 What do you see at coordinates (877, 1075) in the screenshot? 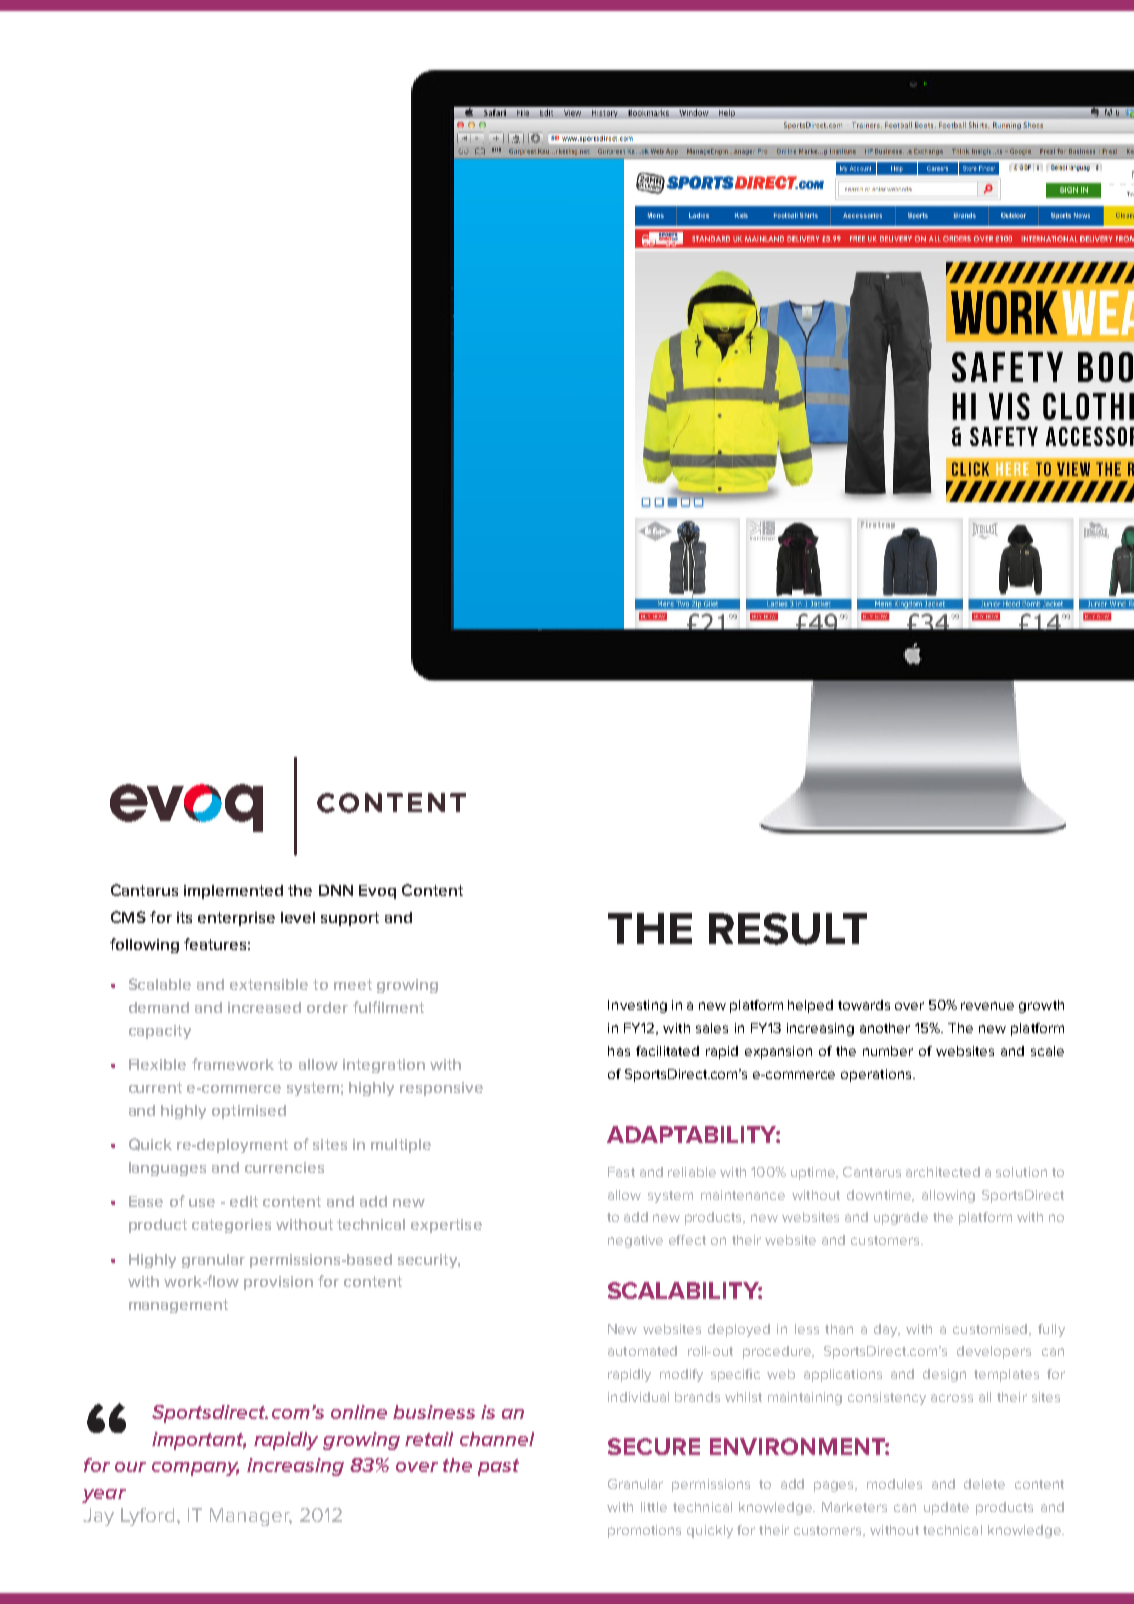
I see `operations` at bounding box center [877, 1075].
